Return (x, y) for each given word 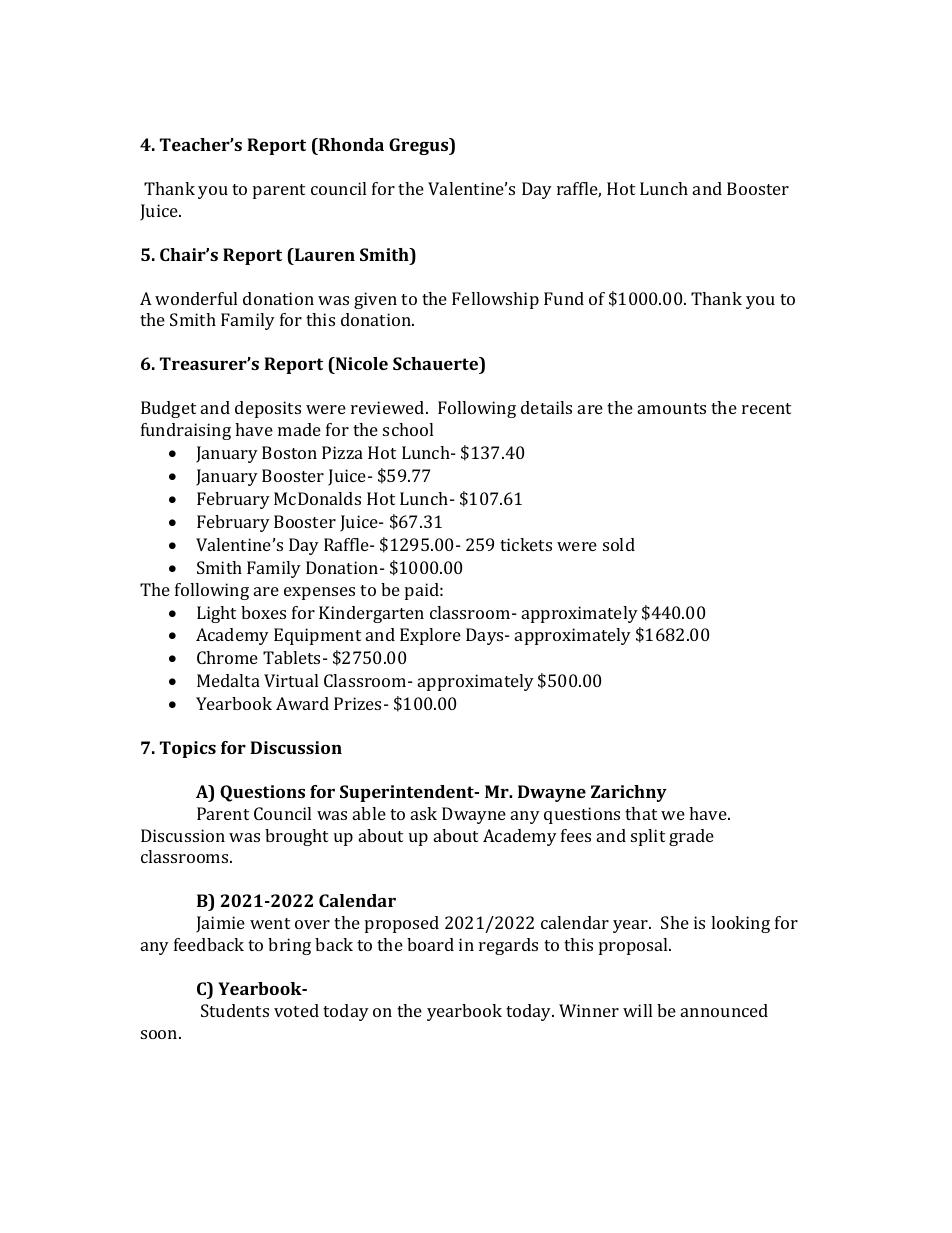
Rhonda (350, 144)
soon (160, 1034)
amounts (672, 408)
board (430, 944)
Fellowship (495, 300)
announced (724, 1010)
